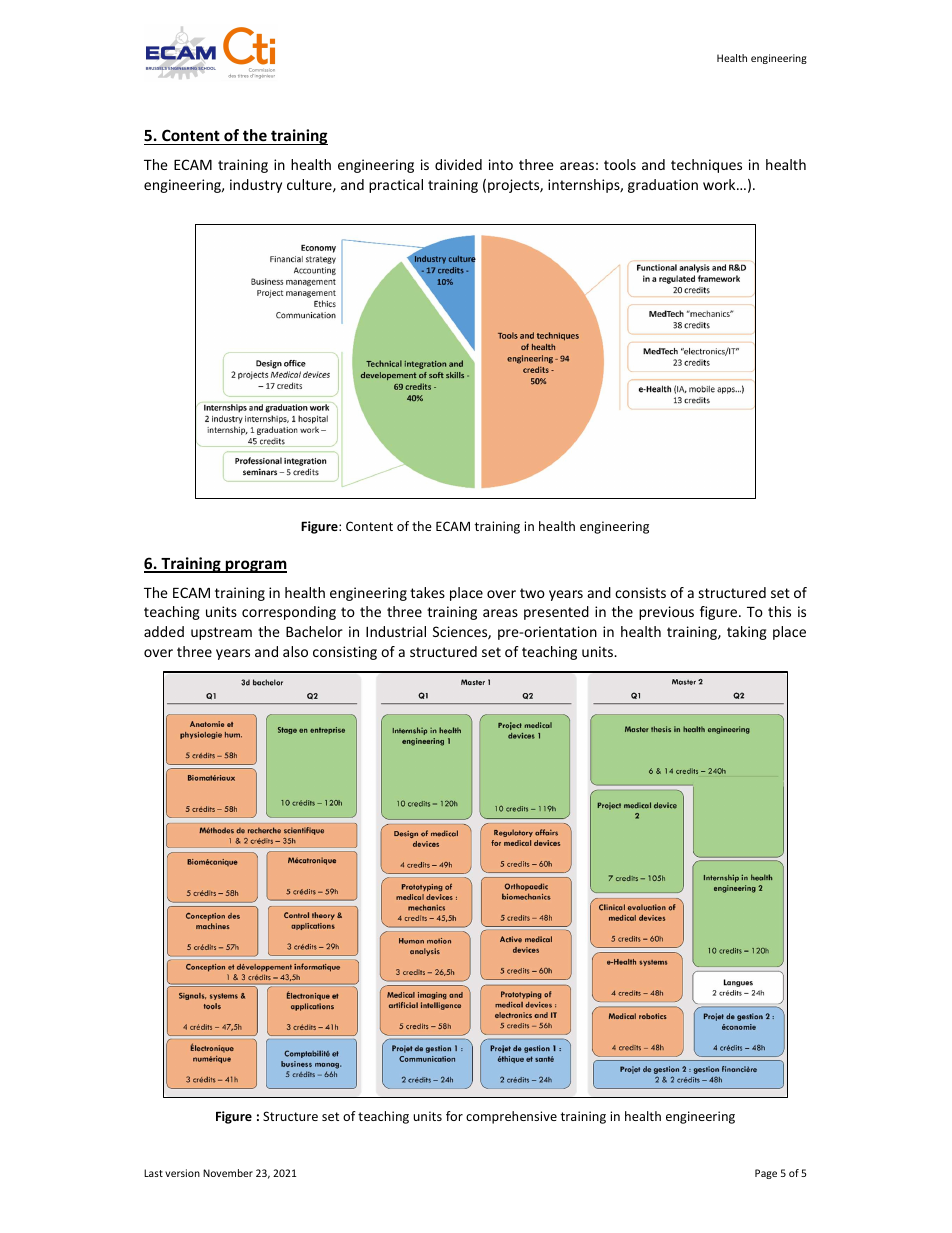 This image has height=1233, width=952. Describe the element at coordinates (256, 186) in the image. I see `industry` at that location.
